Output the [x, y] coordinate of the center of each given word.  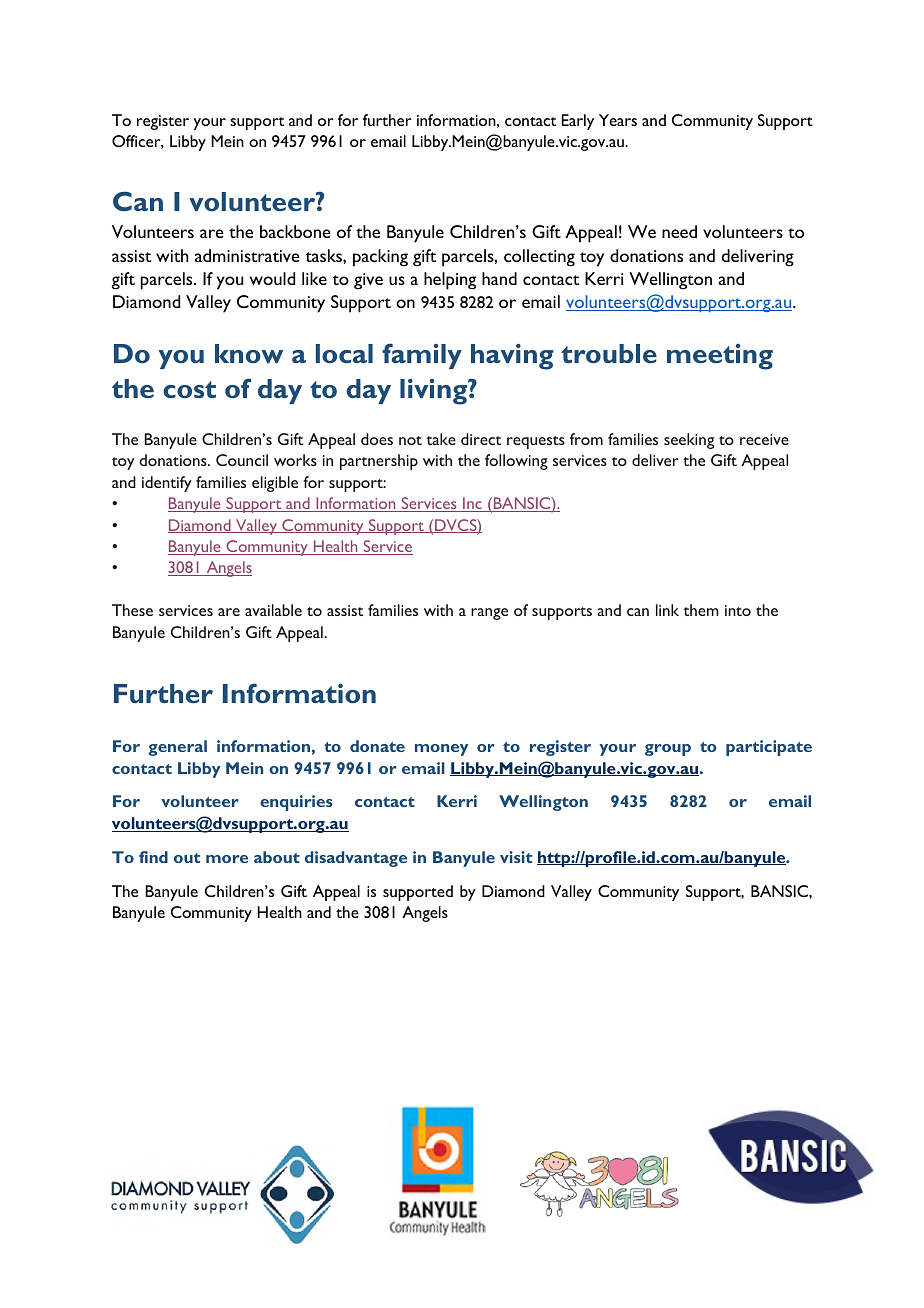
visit [516, 857]
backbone [295, 231]
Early [577, 122]
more [227, 859]
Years [618, 120]
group [668, 750]
